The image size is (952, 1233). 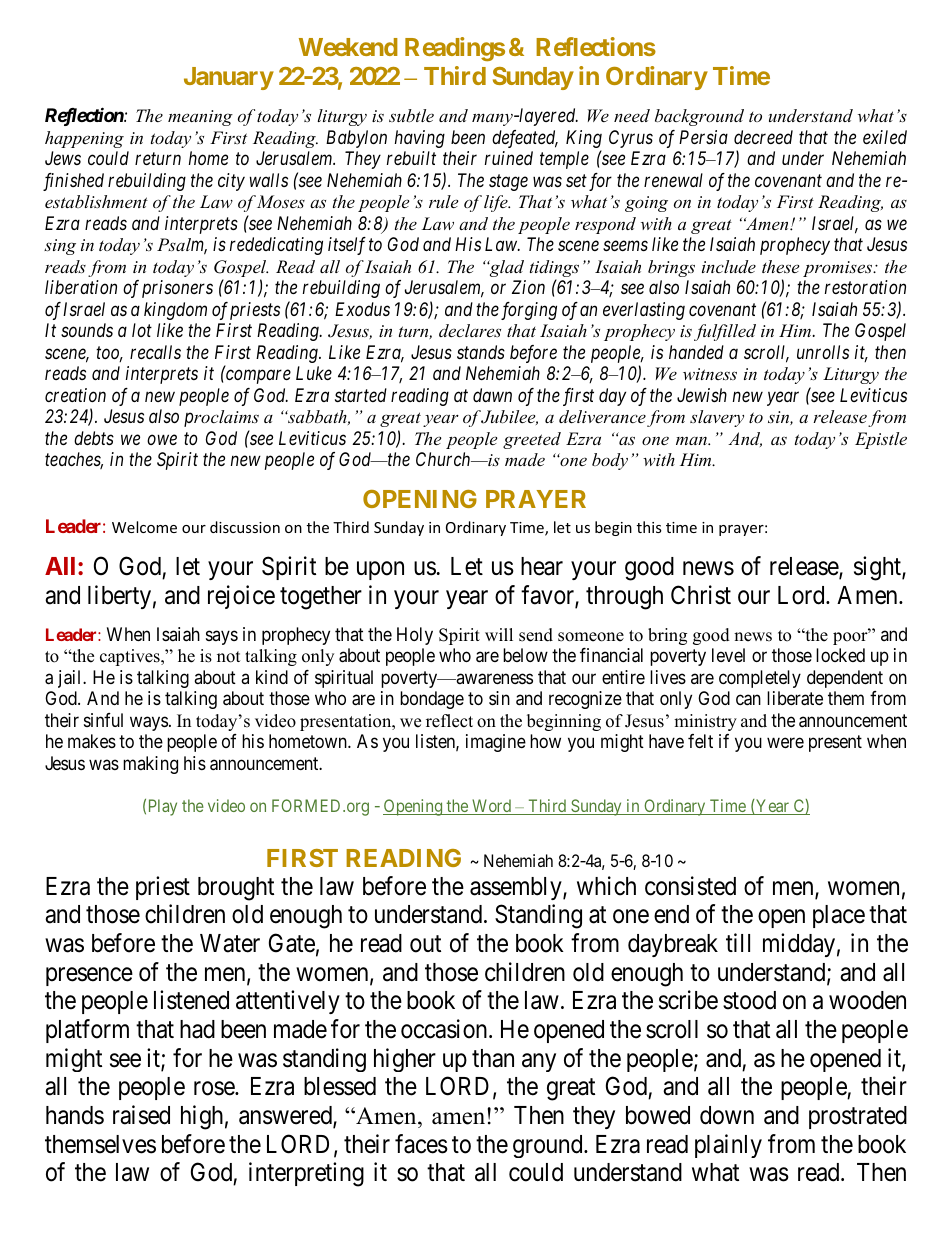 I want to click on locked, so click(x=840, y=655).
